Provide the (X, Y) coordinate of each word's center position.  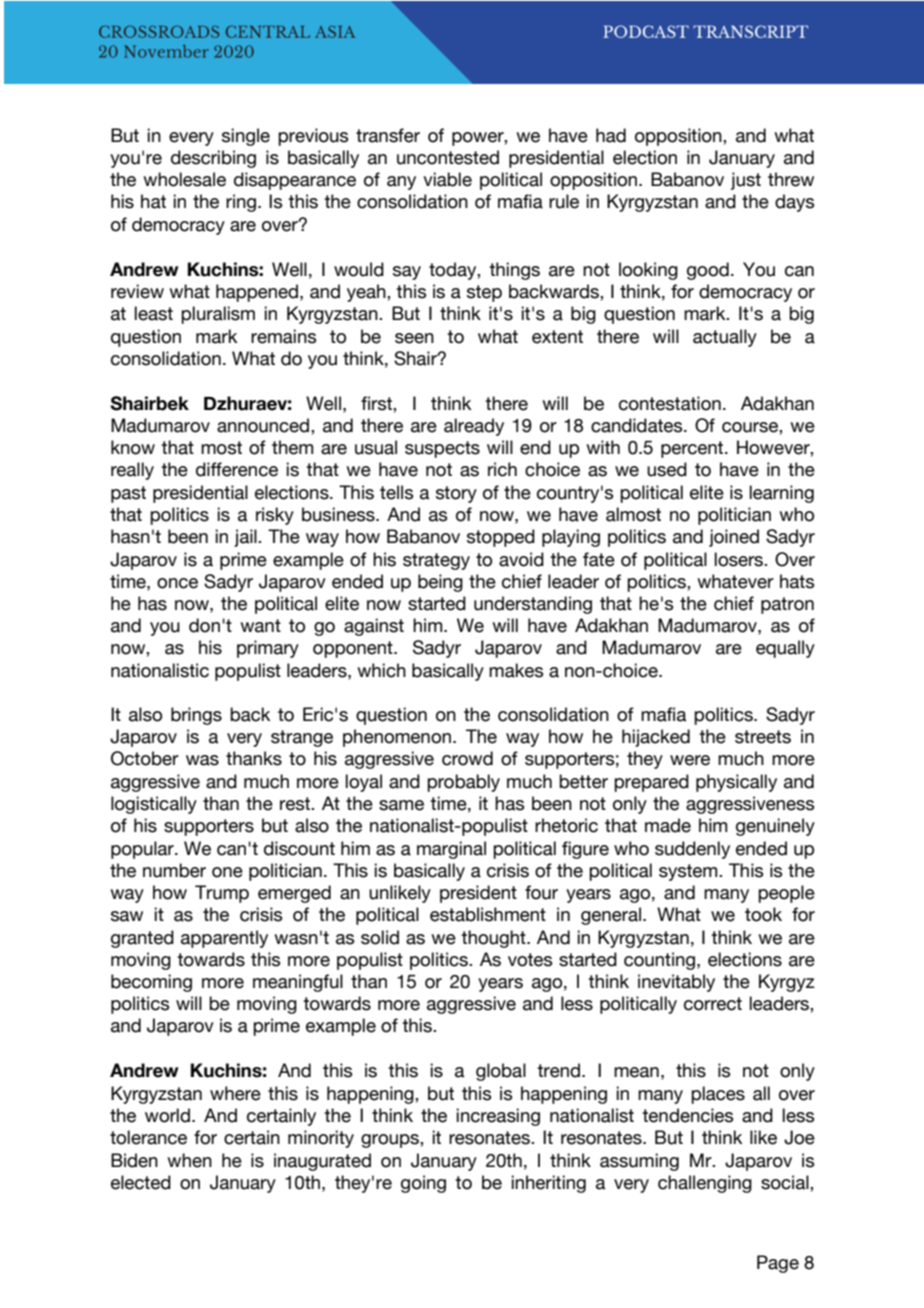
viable (447, 179)
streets (763, 737)
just (746, 181)
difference (237, 469)
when (189, 1160)
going (423, 1184)
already (474, 427)
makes (516, 670)
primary (268, 649)
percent (693, 449)
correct (713, 1004)
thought (494, 939)
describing (213, 159)
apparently (224, 939)
